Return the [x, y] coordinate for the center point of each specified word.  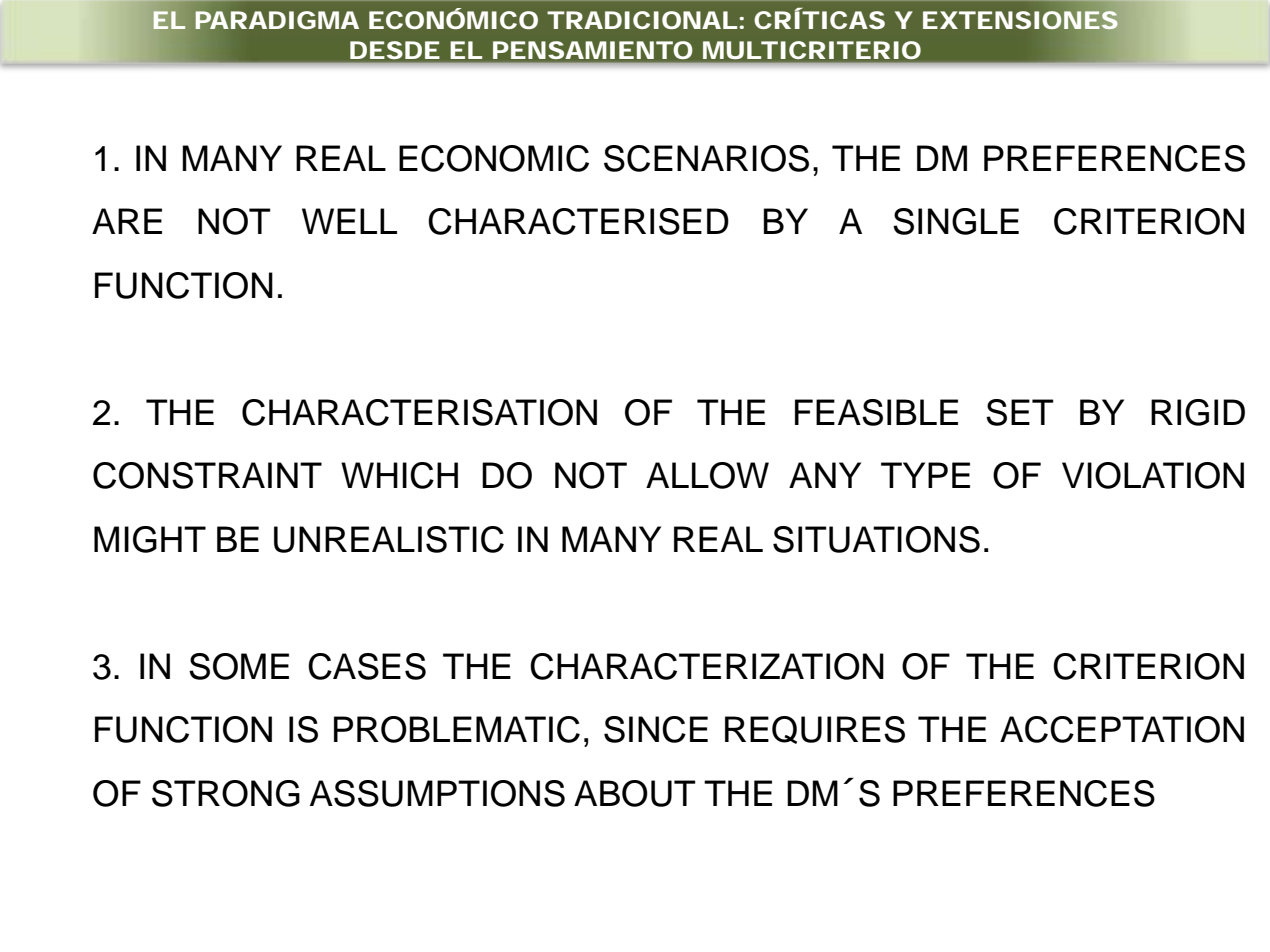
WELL [349, 221]
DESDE [394, 50]
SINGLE [956, 221]
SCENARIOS [706, 158]
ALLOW [707, 475]
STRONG [226, 793]
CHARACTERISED [578, 221]
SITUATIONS [876, 539]
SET [1020, 412]
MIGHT [150, 539]
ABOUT [635, 793]
